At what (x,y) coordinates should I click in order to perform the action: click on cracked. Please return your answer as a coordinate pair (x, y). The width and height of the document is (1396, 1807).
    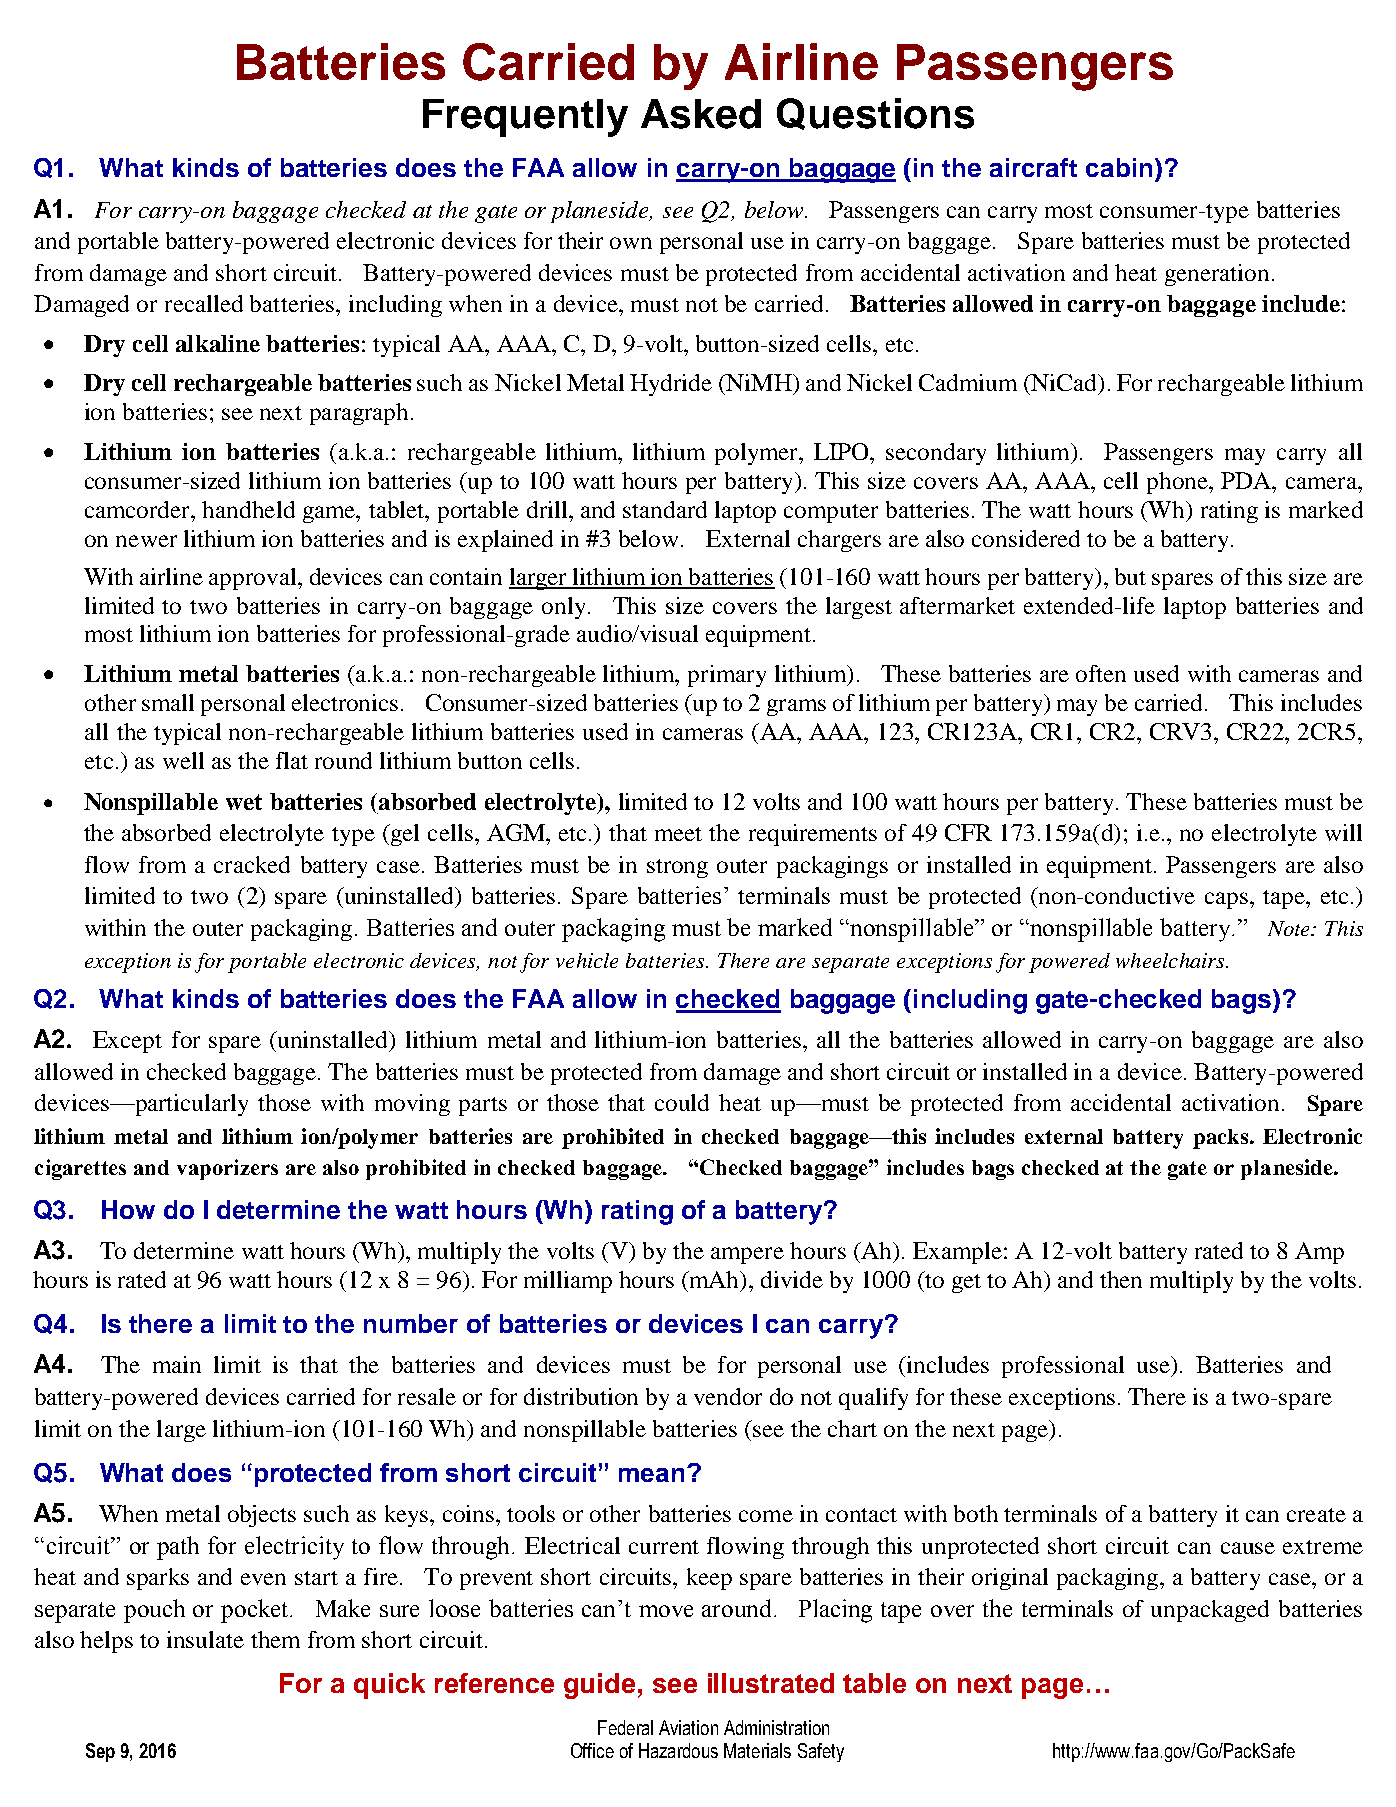
    Looking at the image, I should click on (252, 864).
